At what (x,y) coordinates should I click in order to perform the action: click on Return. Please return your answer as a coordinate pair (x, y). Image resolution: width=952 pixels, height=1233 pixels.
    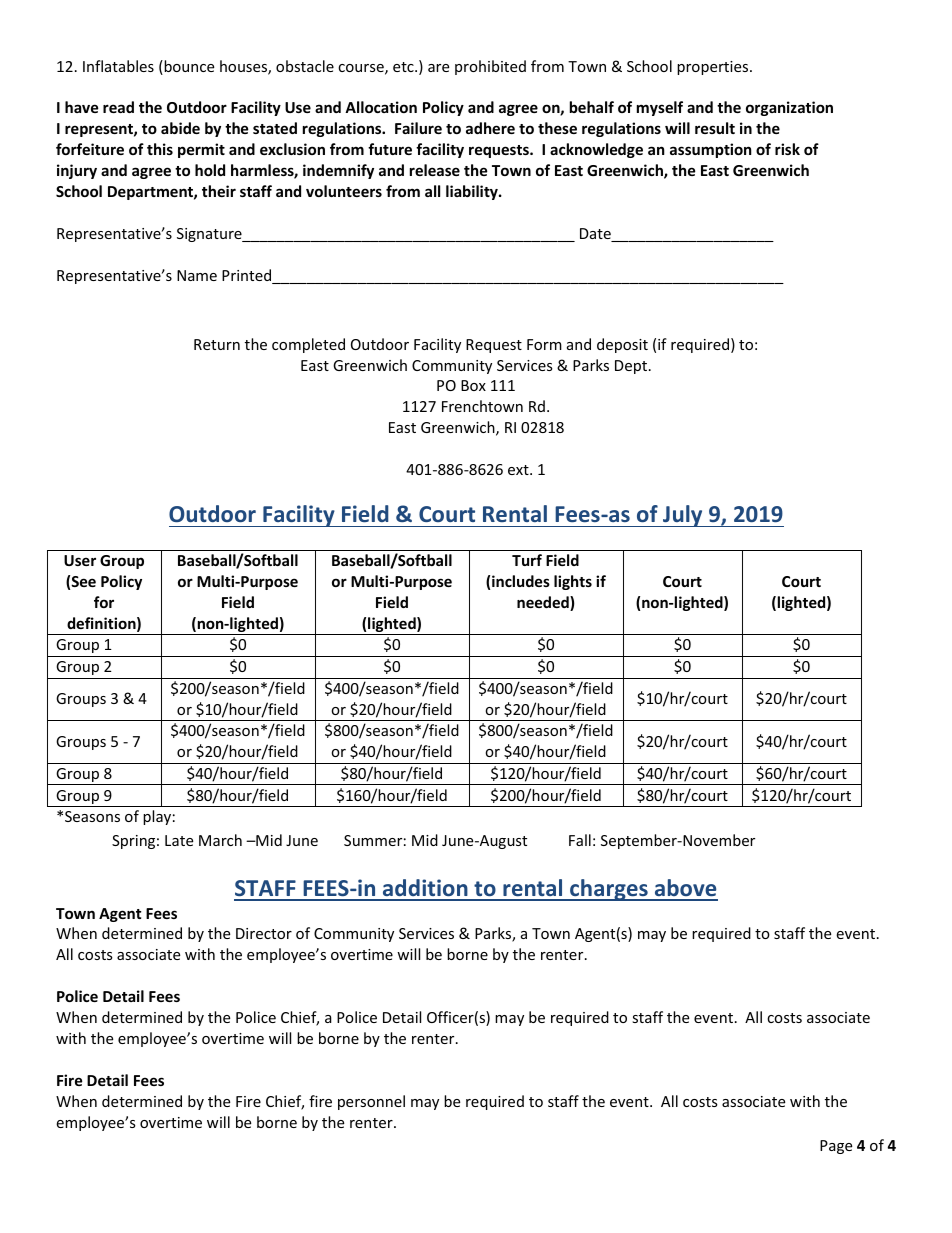
    Looking at the image, I should click on (217, 344).
